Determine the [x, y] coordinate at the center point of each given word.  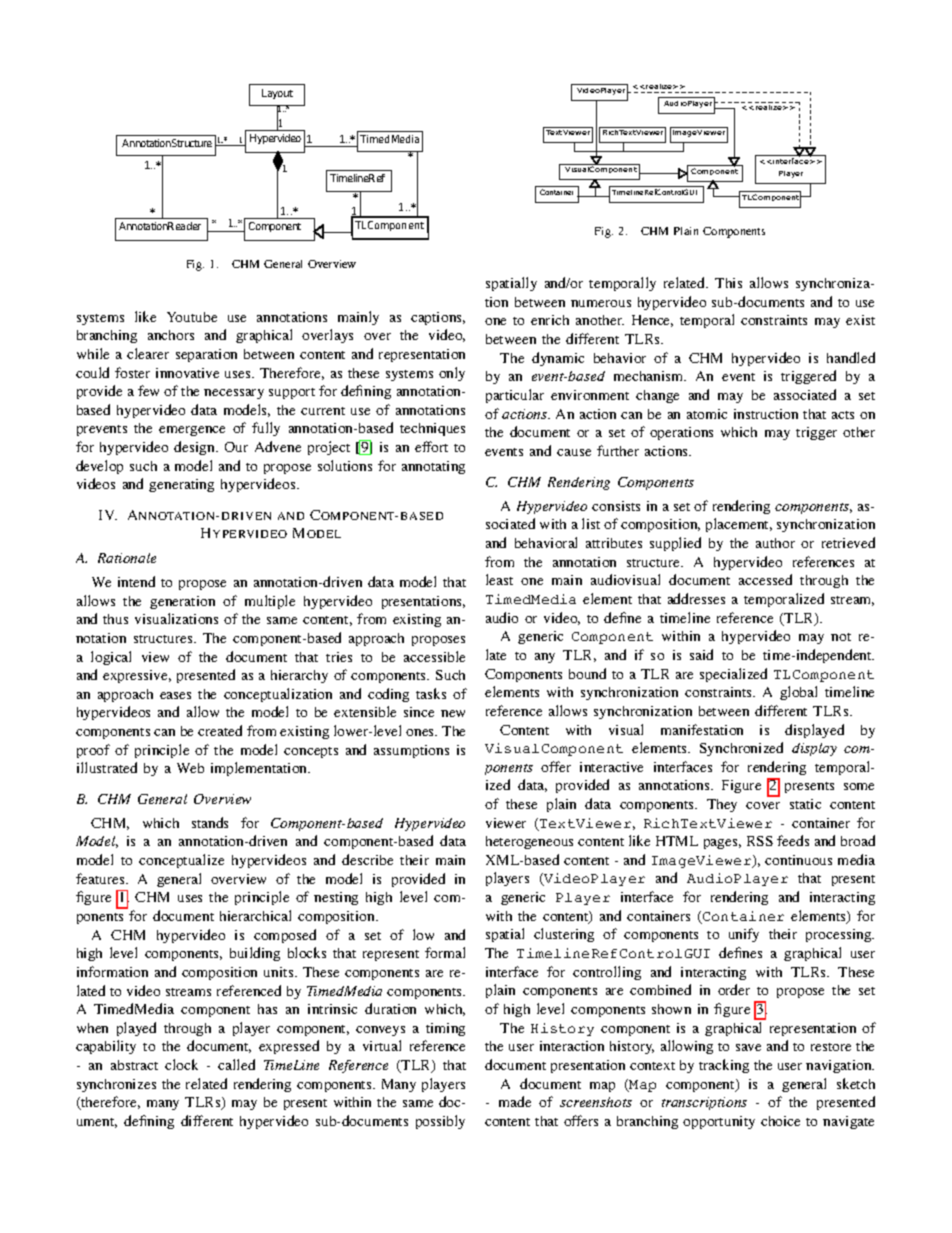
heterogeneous [529, 842]
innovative [187, 373]
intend [136, 581]
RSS [760, 841]
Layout [277, 94]
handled [851, 357]
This [728, 283]
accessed [765, 579]
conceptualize [181, 861]
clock [181, 1064]
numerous [601, 303]
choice [780, 1121]
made [515, 1101]
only [452, 374]
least [499, 579]
